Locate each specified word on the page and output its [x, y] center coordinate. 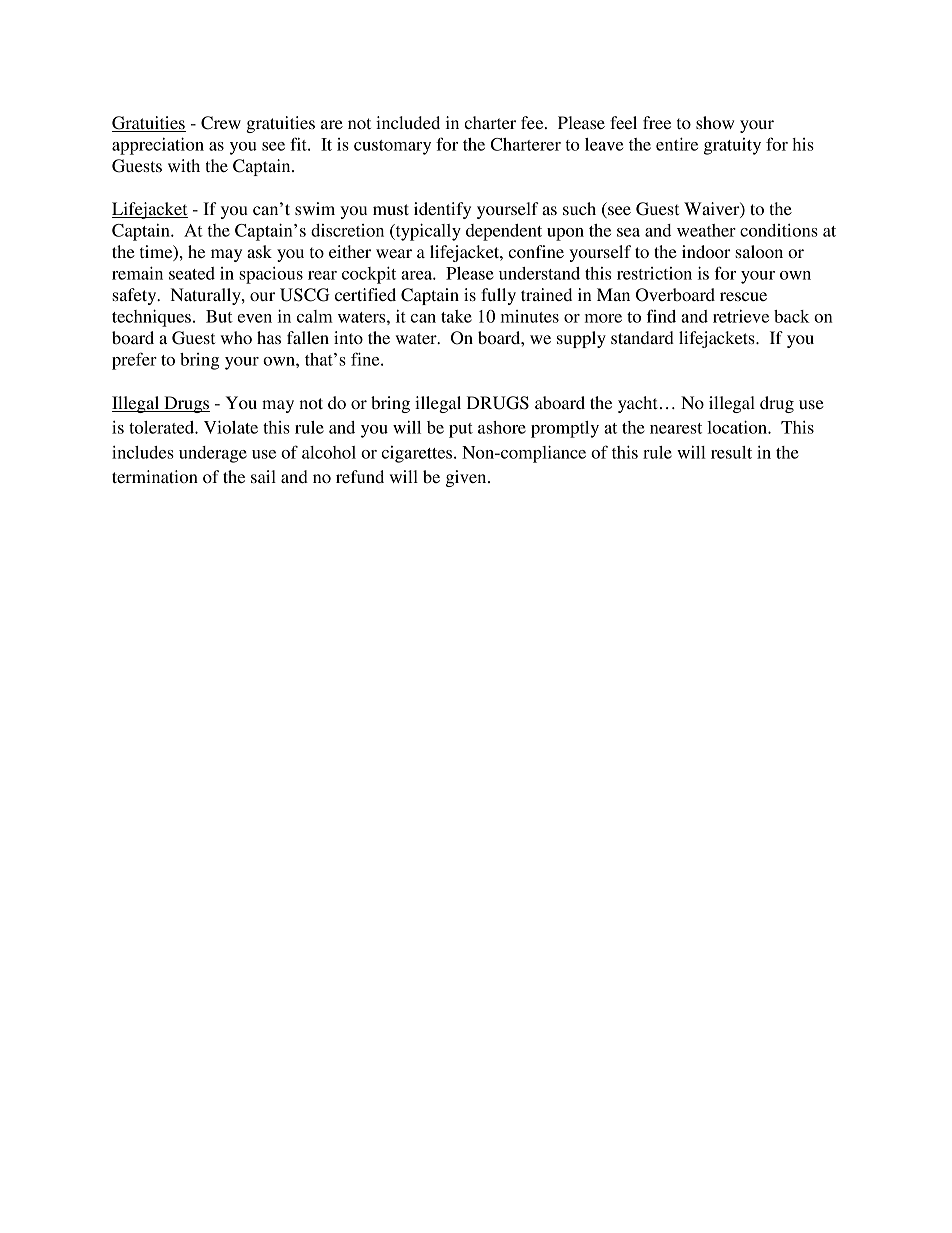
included [408, 122]
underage [213, 454]
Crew [221, 123]
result [731, 452]
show [715, 122]
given [467, 478]
